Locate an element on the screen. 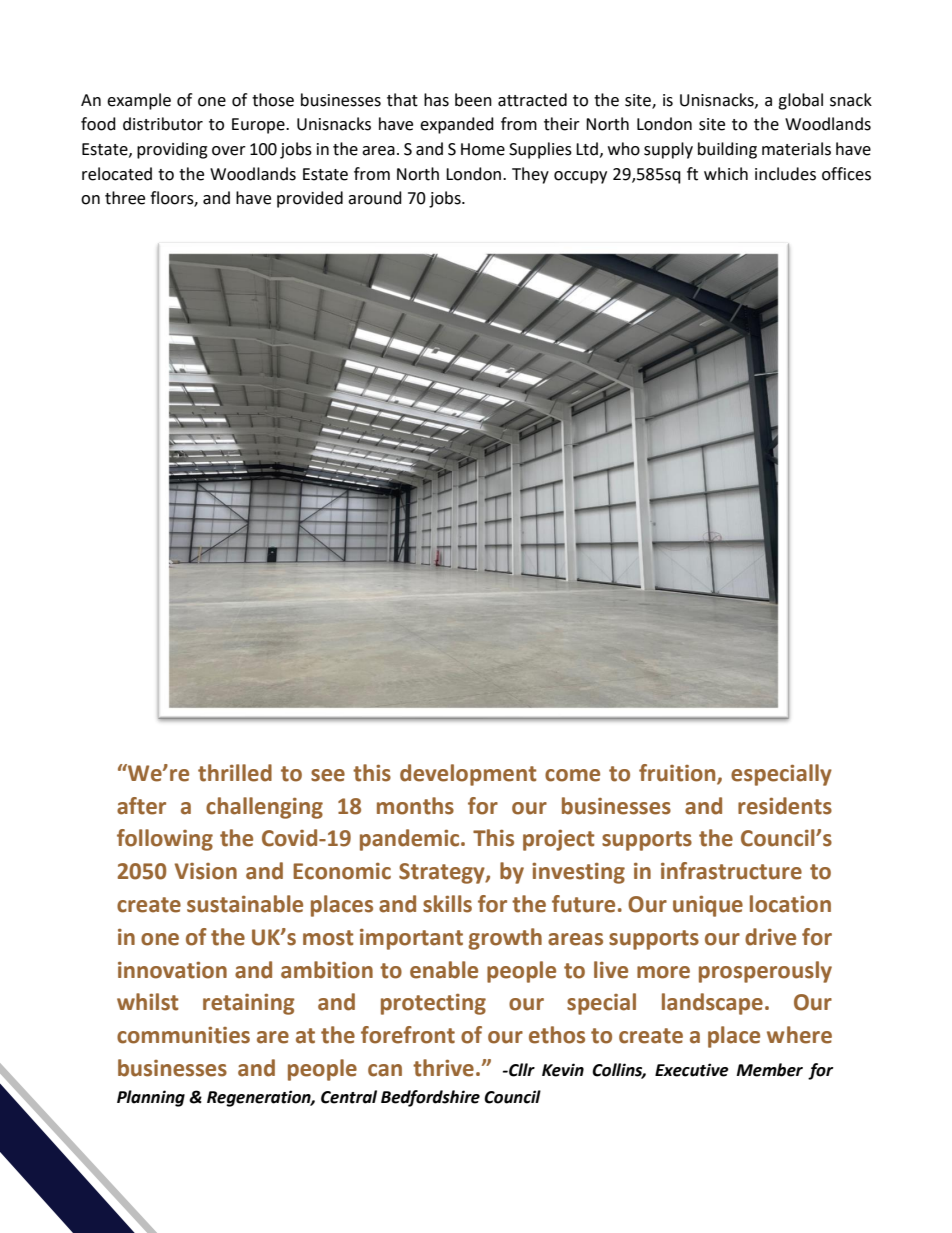 The image size is (952, 1233). development is located at coordinates (468, 775).
